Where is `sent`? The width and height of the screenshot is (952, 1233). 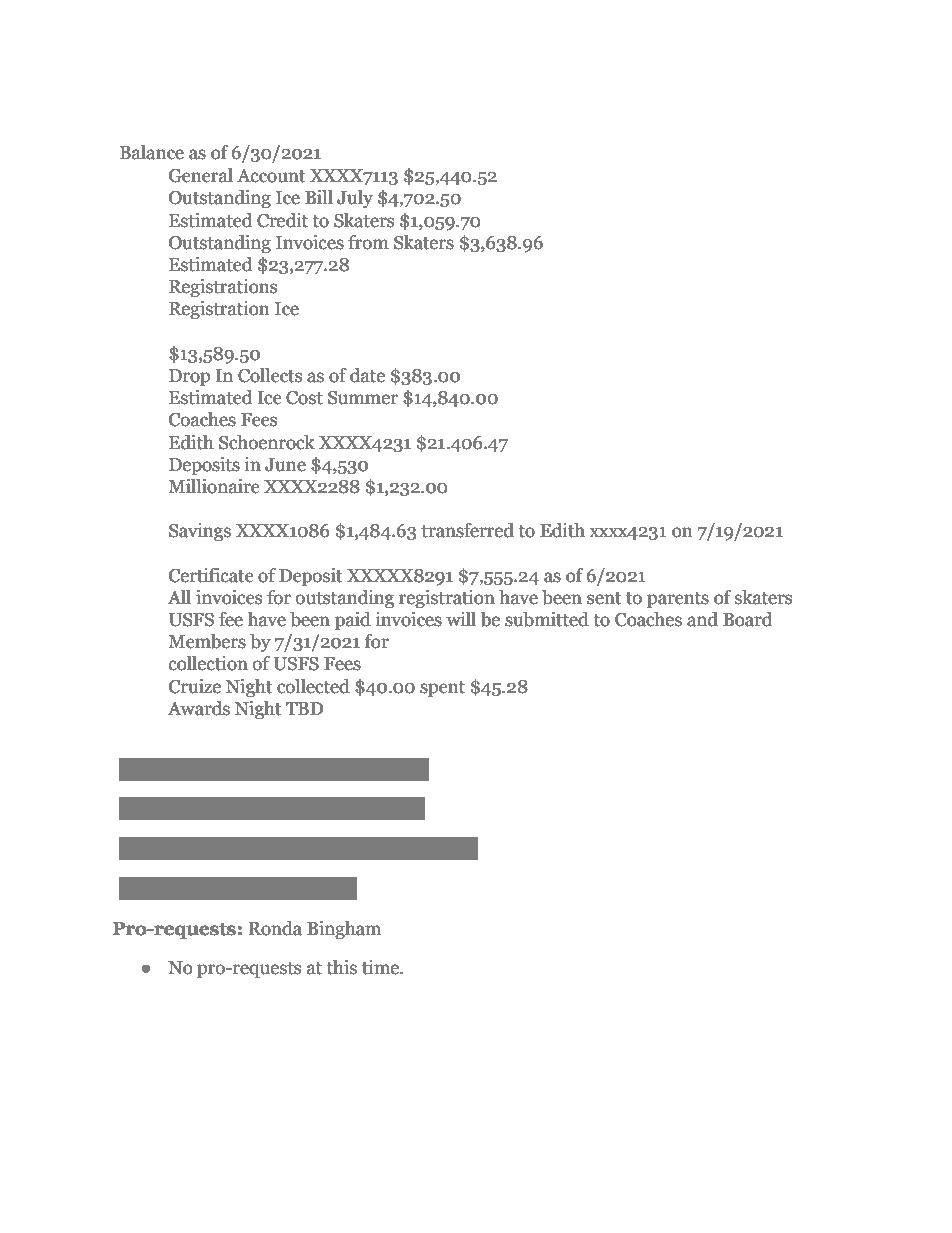
sent is located at coordinates (604, 598).
